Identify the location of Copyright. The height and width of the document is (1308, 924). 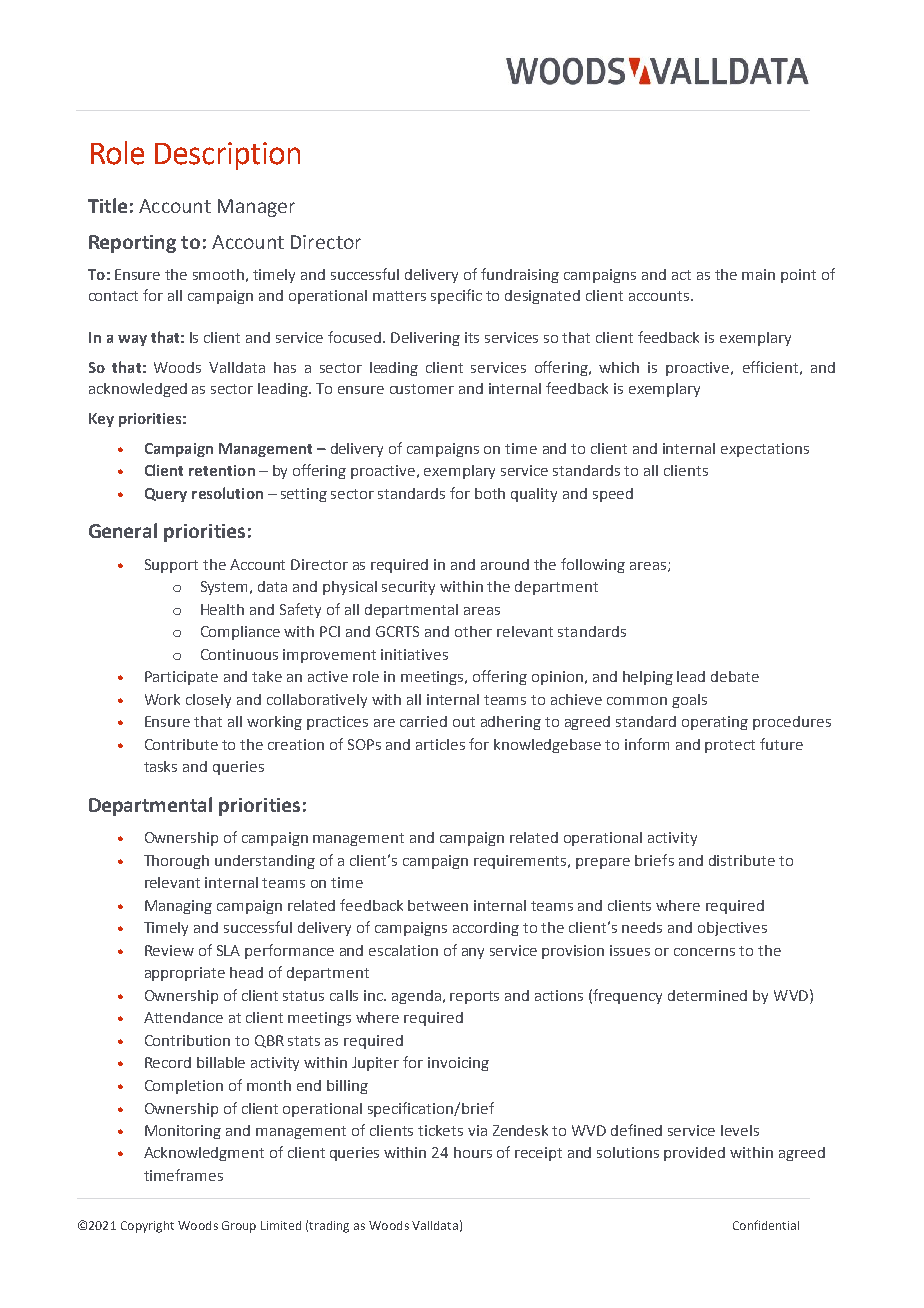
(147, 1227).
